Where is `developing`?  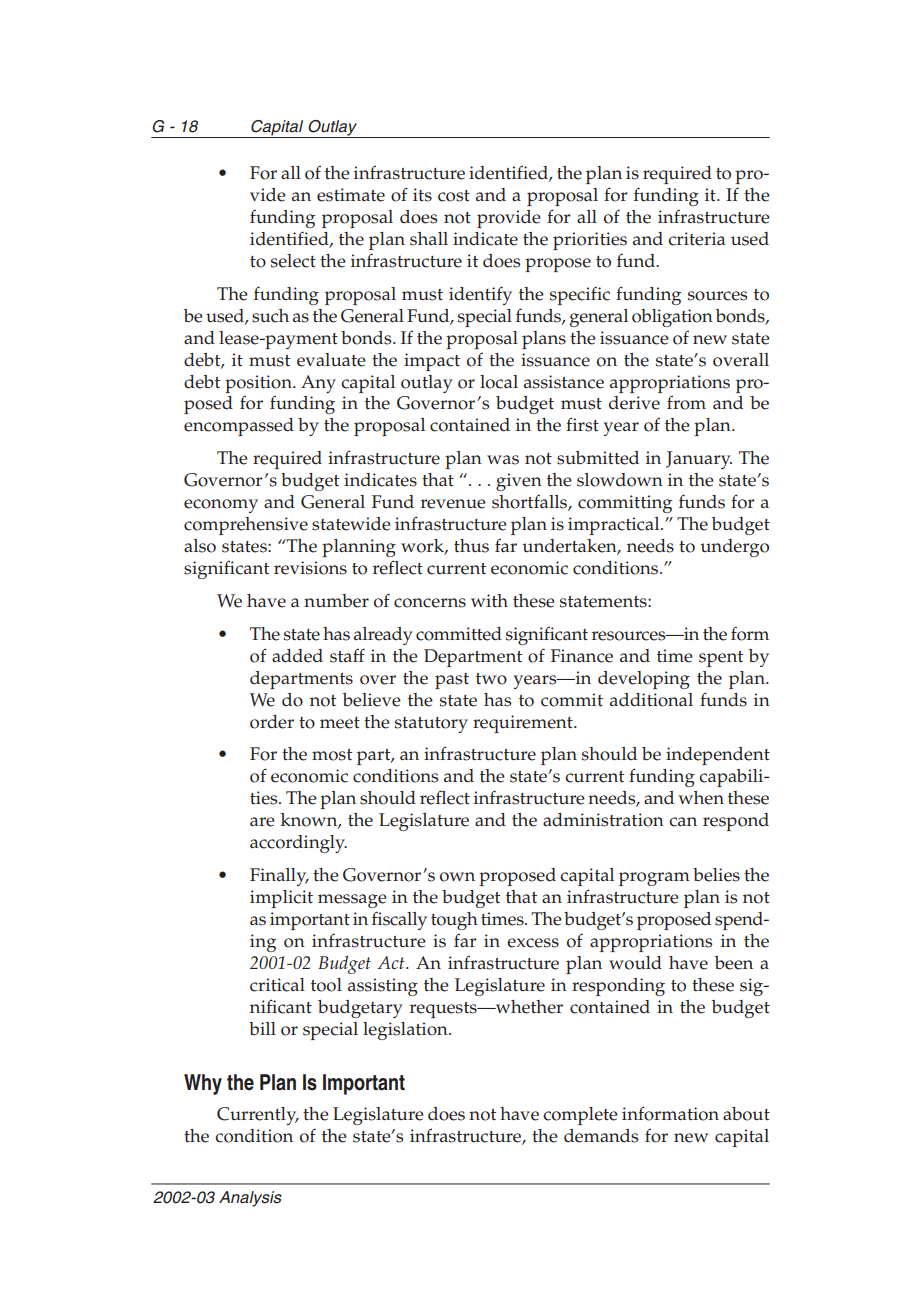 developing is located at coordinates (644, 680).
